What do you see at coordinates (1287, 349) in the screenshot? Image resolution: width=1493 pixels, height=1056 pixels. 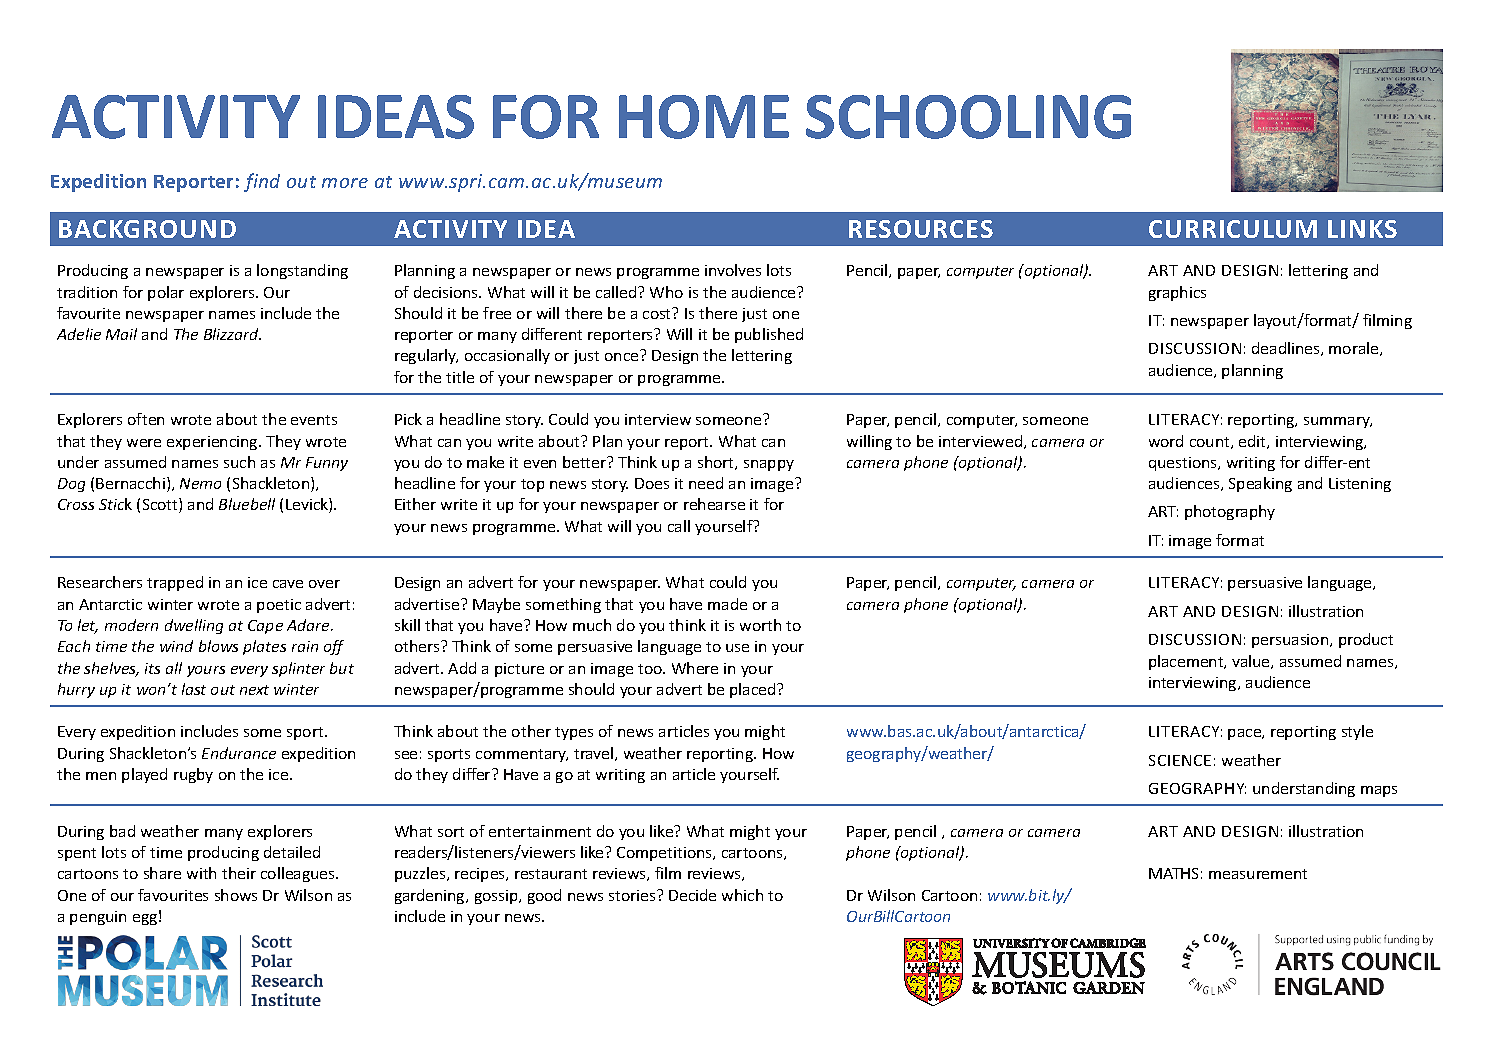 I see `deadlines` at bounding box center [1287, 349].
